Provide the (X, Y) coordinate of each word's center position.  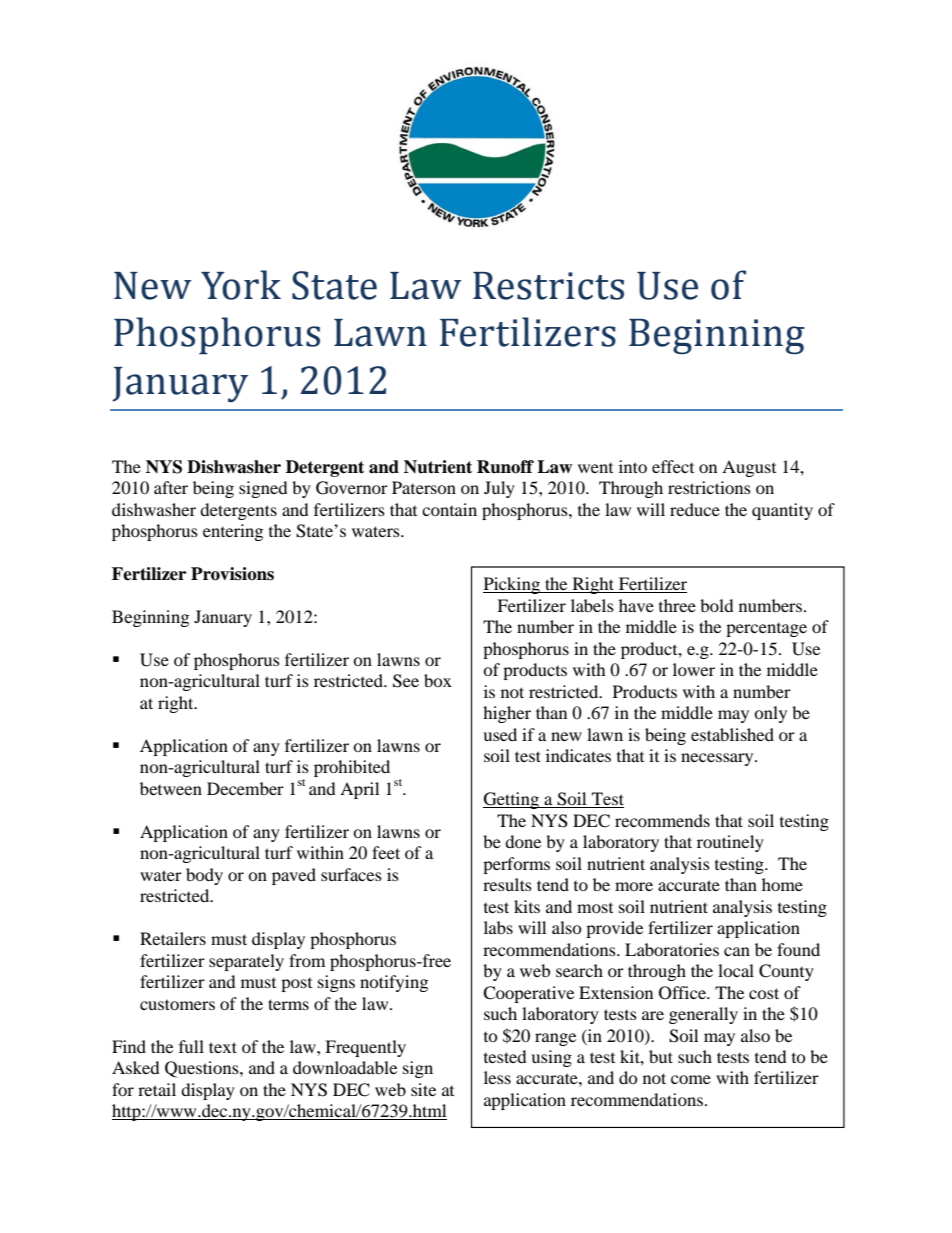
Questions (203, 1069)
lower (694, 669)
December (245, 788)
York (241, 285)
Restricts (548, 286)
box (438, 680)
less (497, 1077)
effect (673, 466)
